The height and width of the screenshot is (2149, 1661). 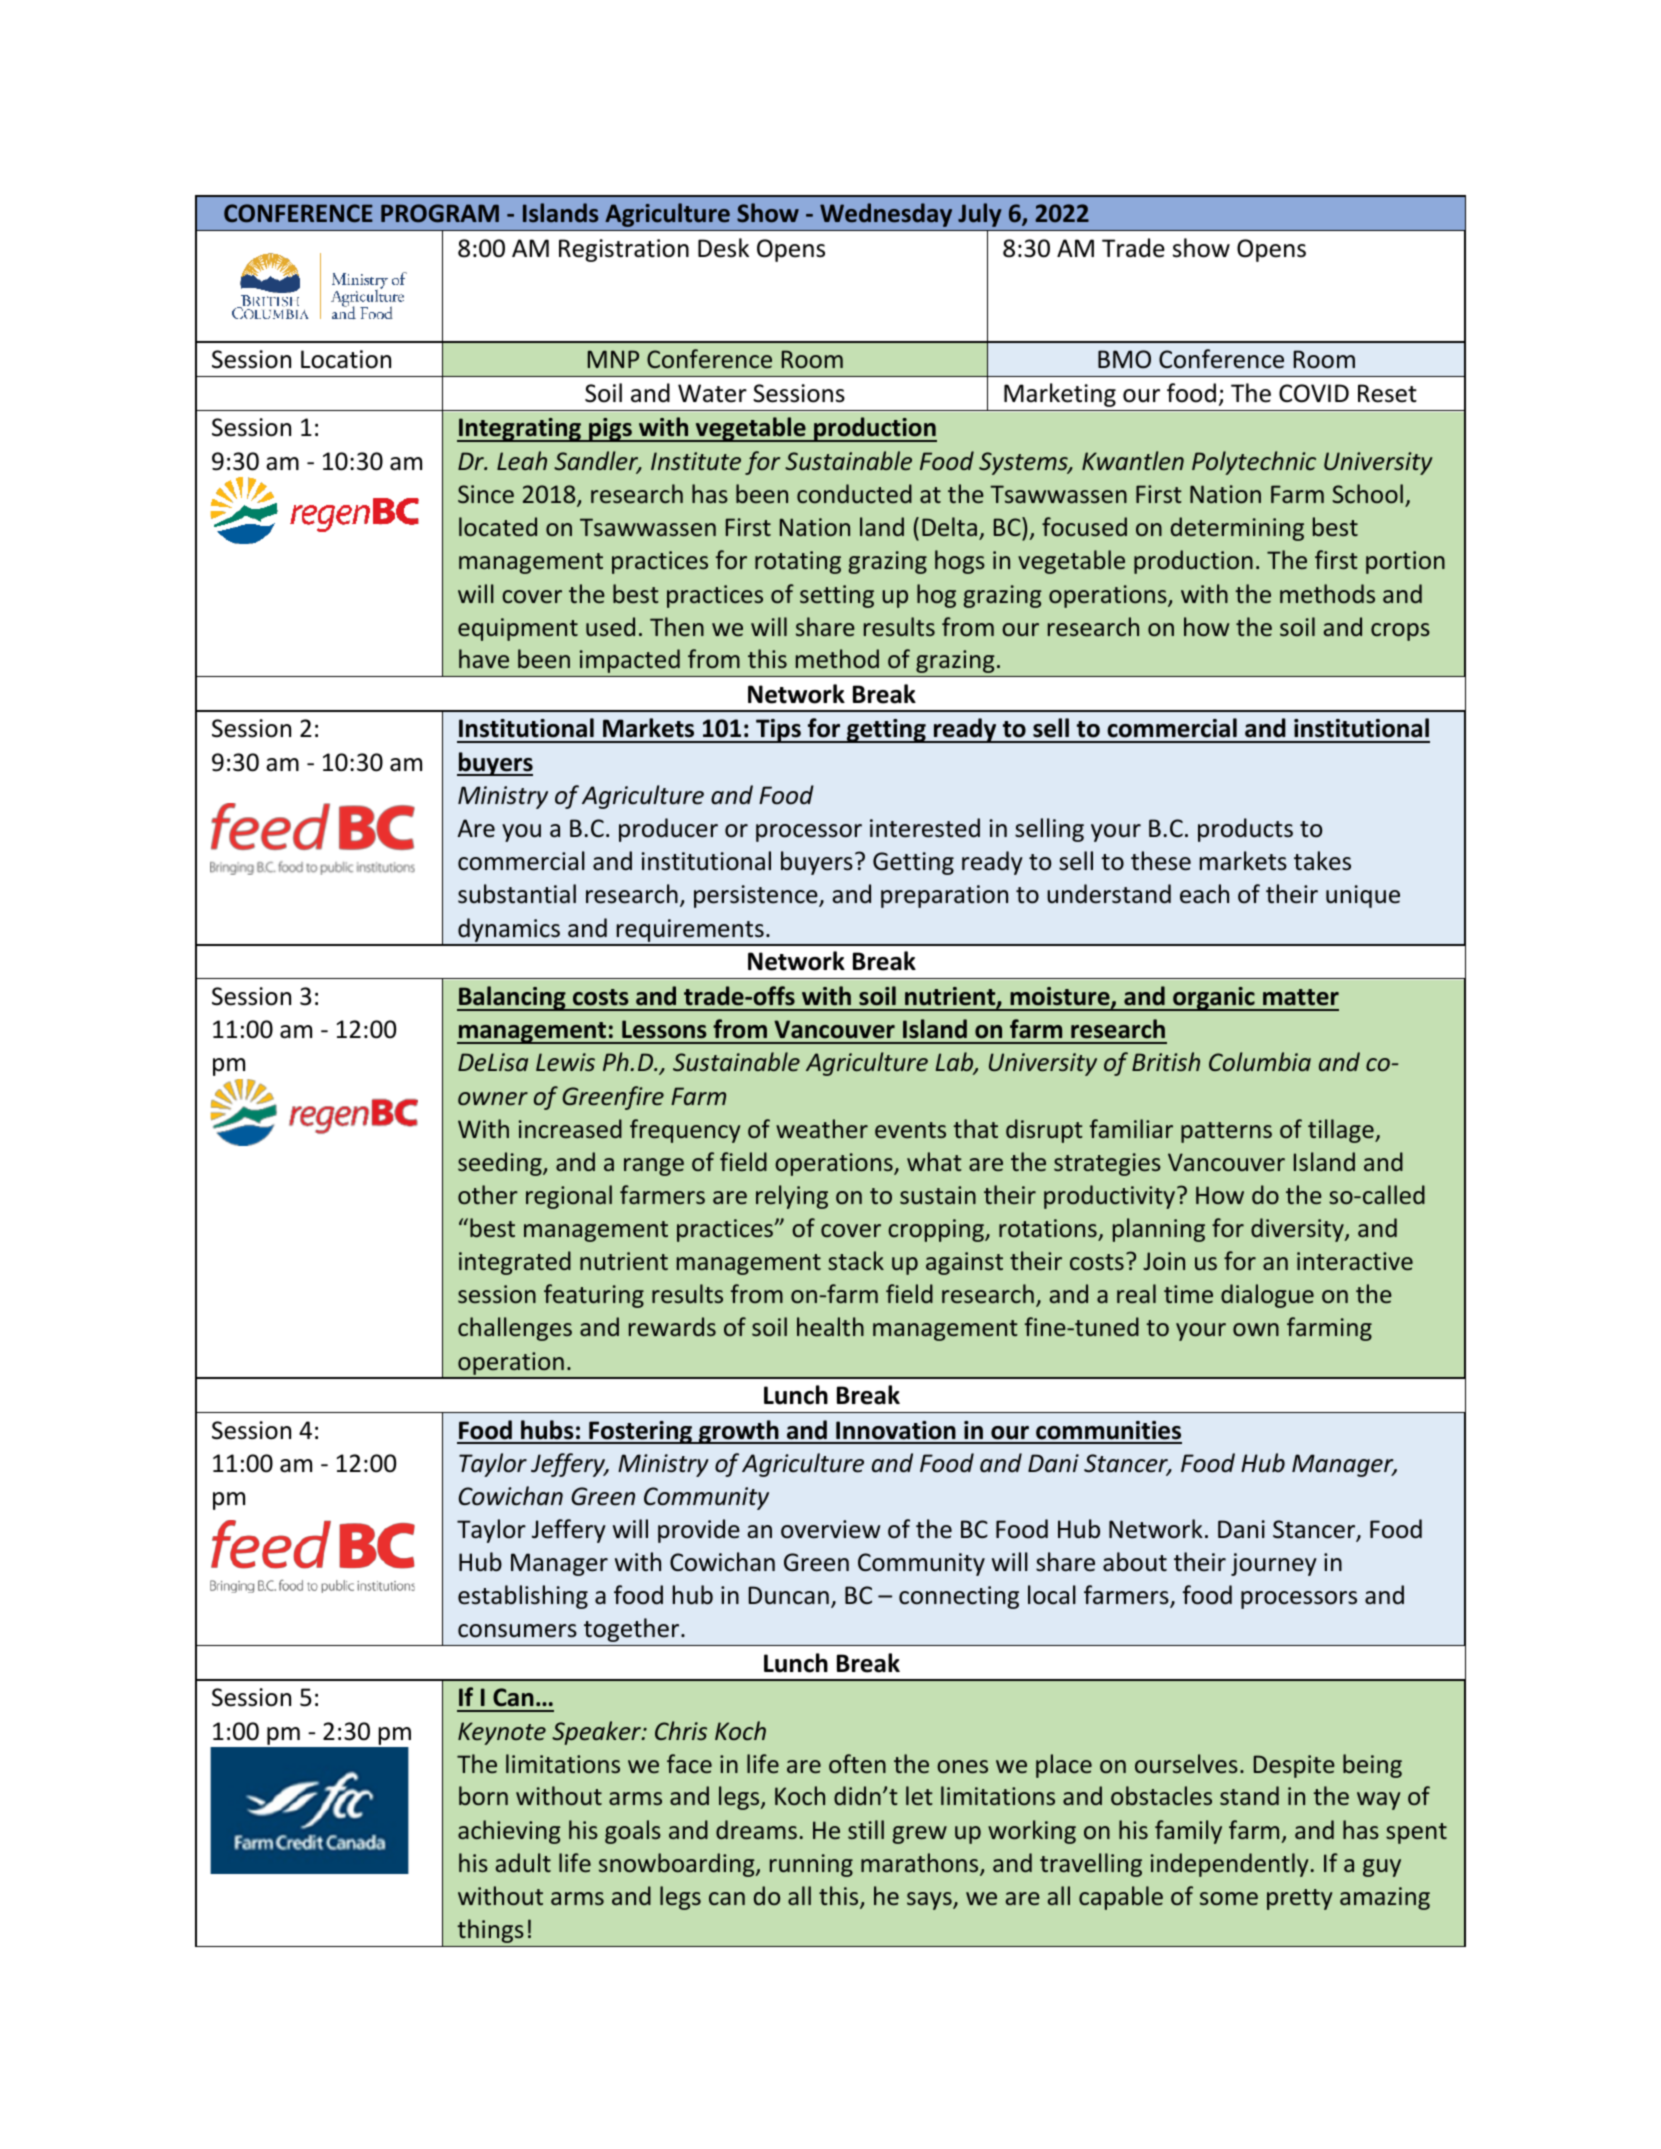 What do you see at coordinates (910, 1130) in the screenshot?
I see `events` at bounding box center [910, 1130].
